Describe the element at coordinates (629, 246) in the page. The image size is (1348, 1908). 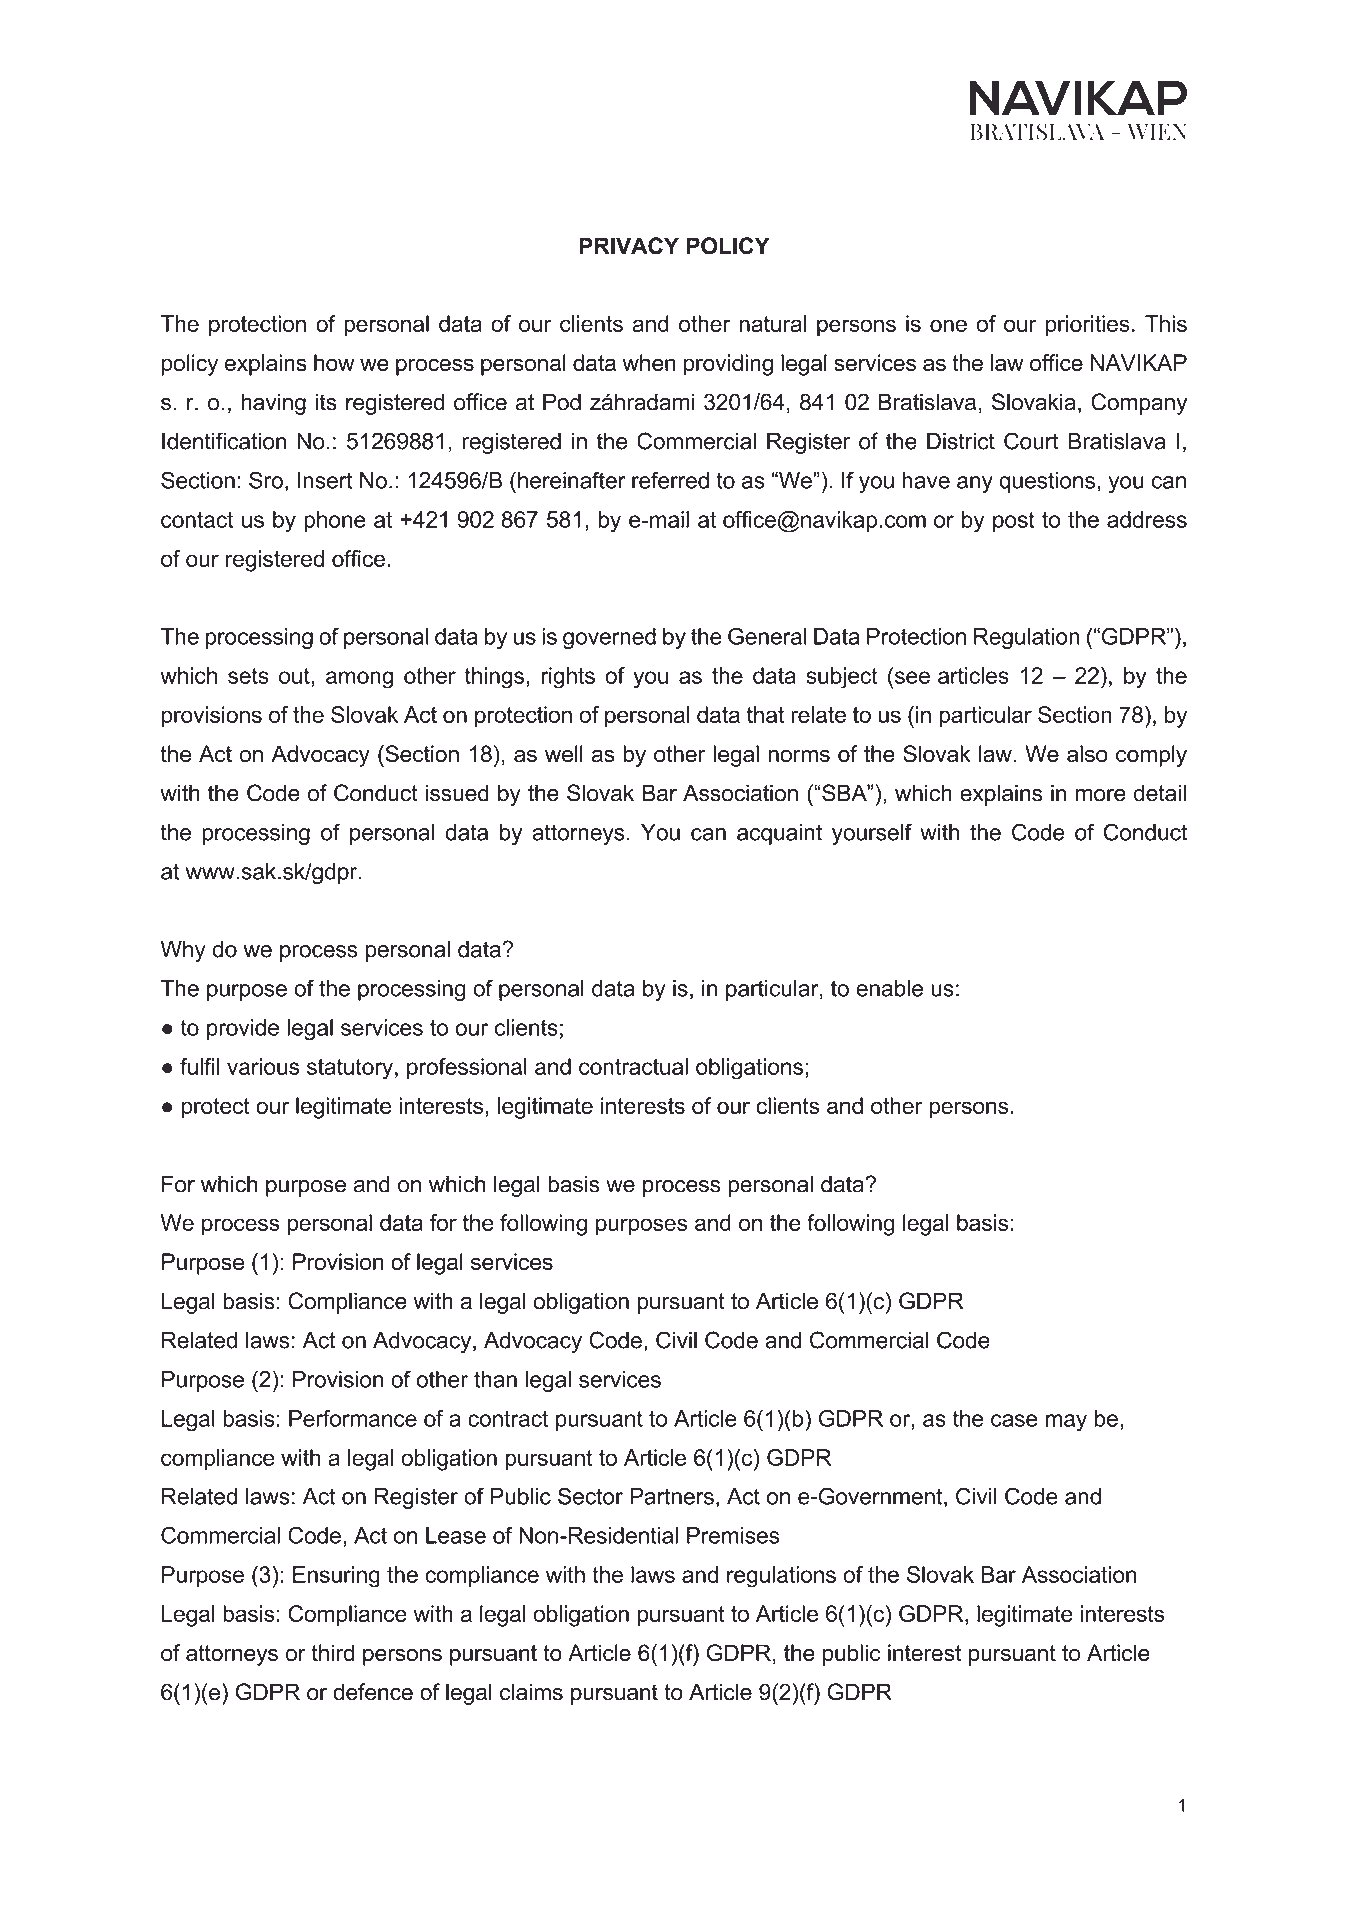
I see `PRIVACY` at that location.
